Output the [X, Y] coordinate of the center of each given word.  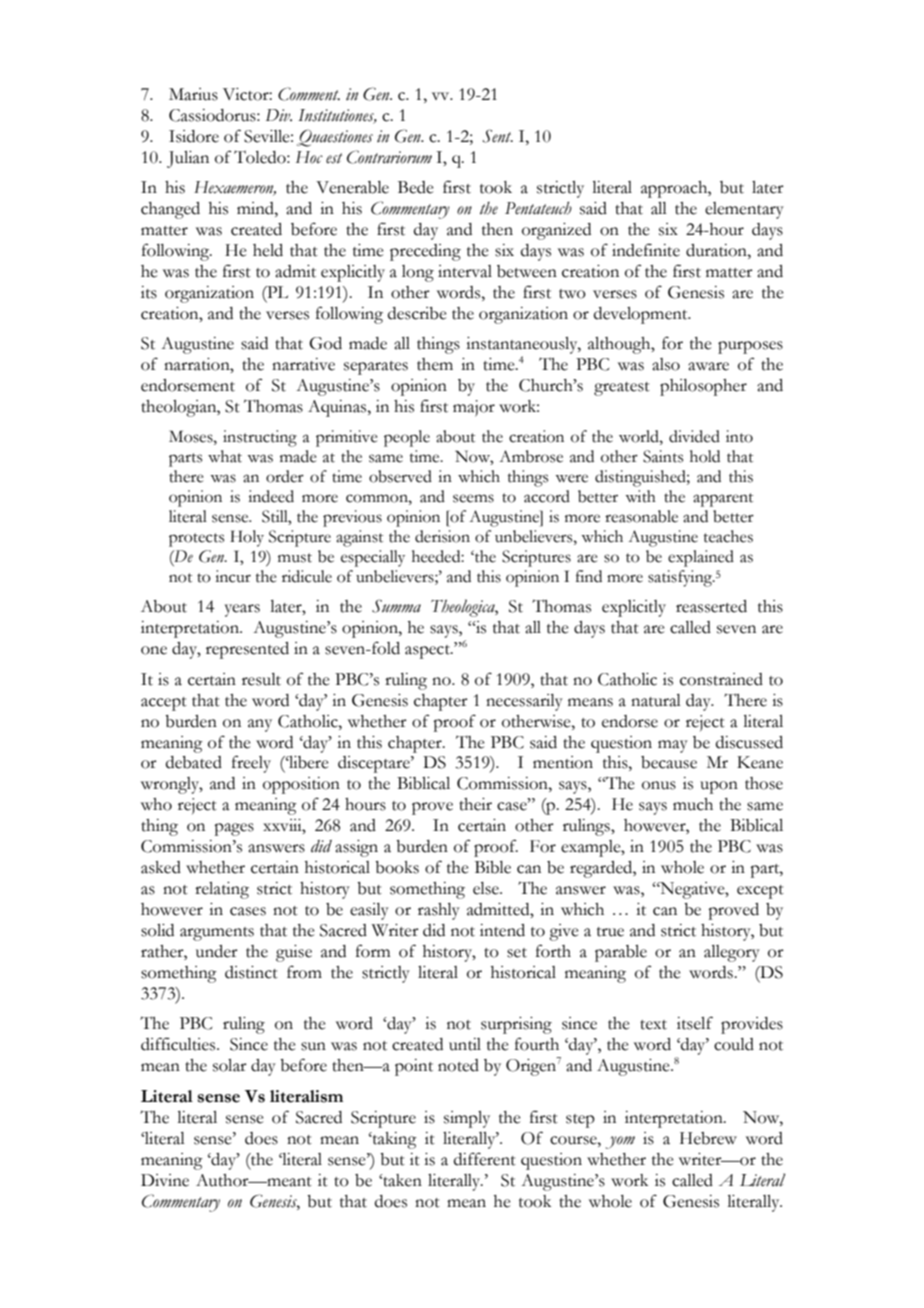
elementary [744, 210]
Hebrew [708, 1138]
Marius [193, 94]
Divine [165, 1180]
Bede [416, 187]
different [485, 1159]
